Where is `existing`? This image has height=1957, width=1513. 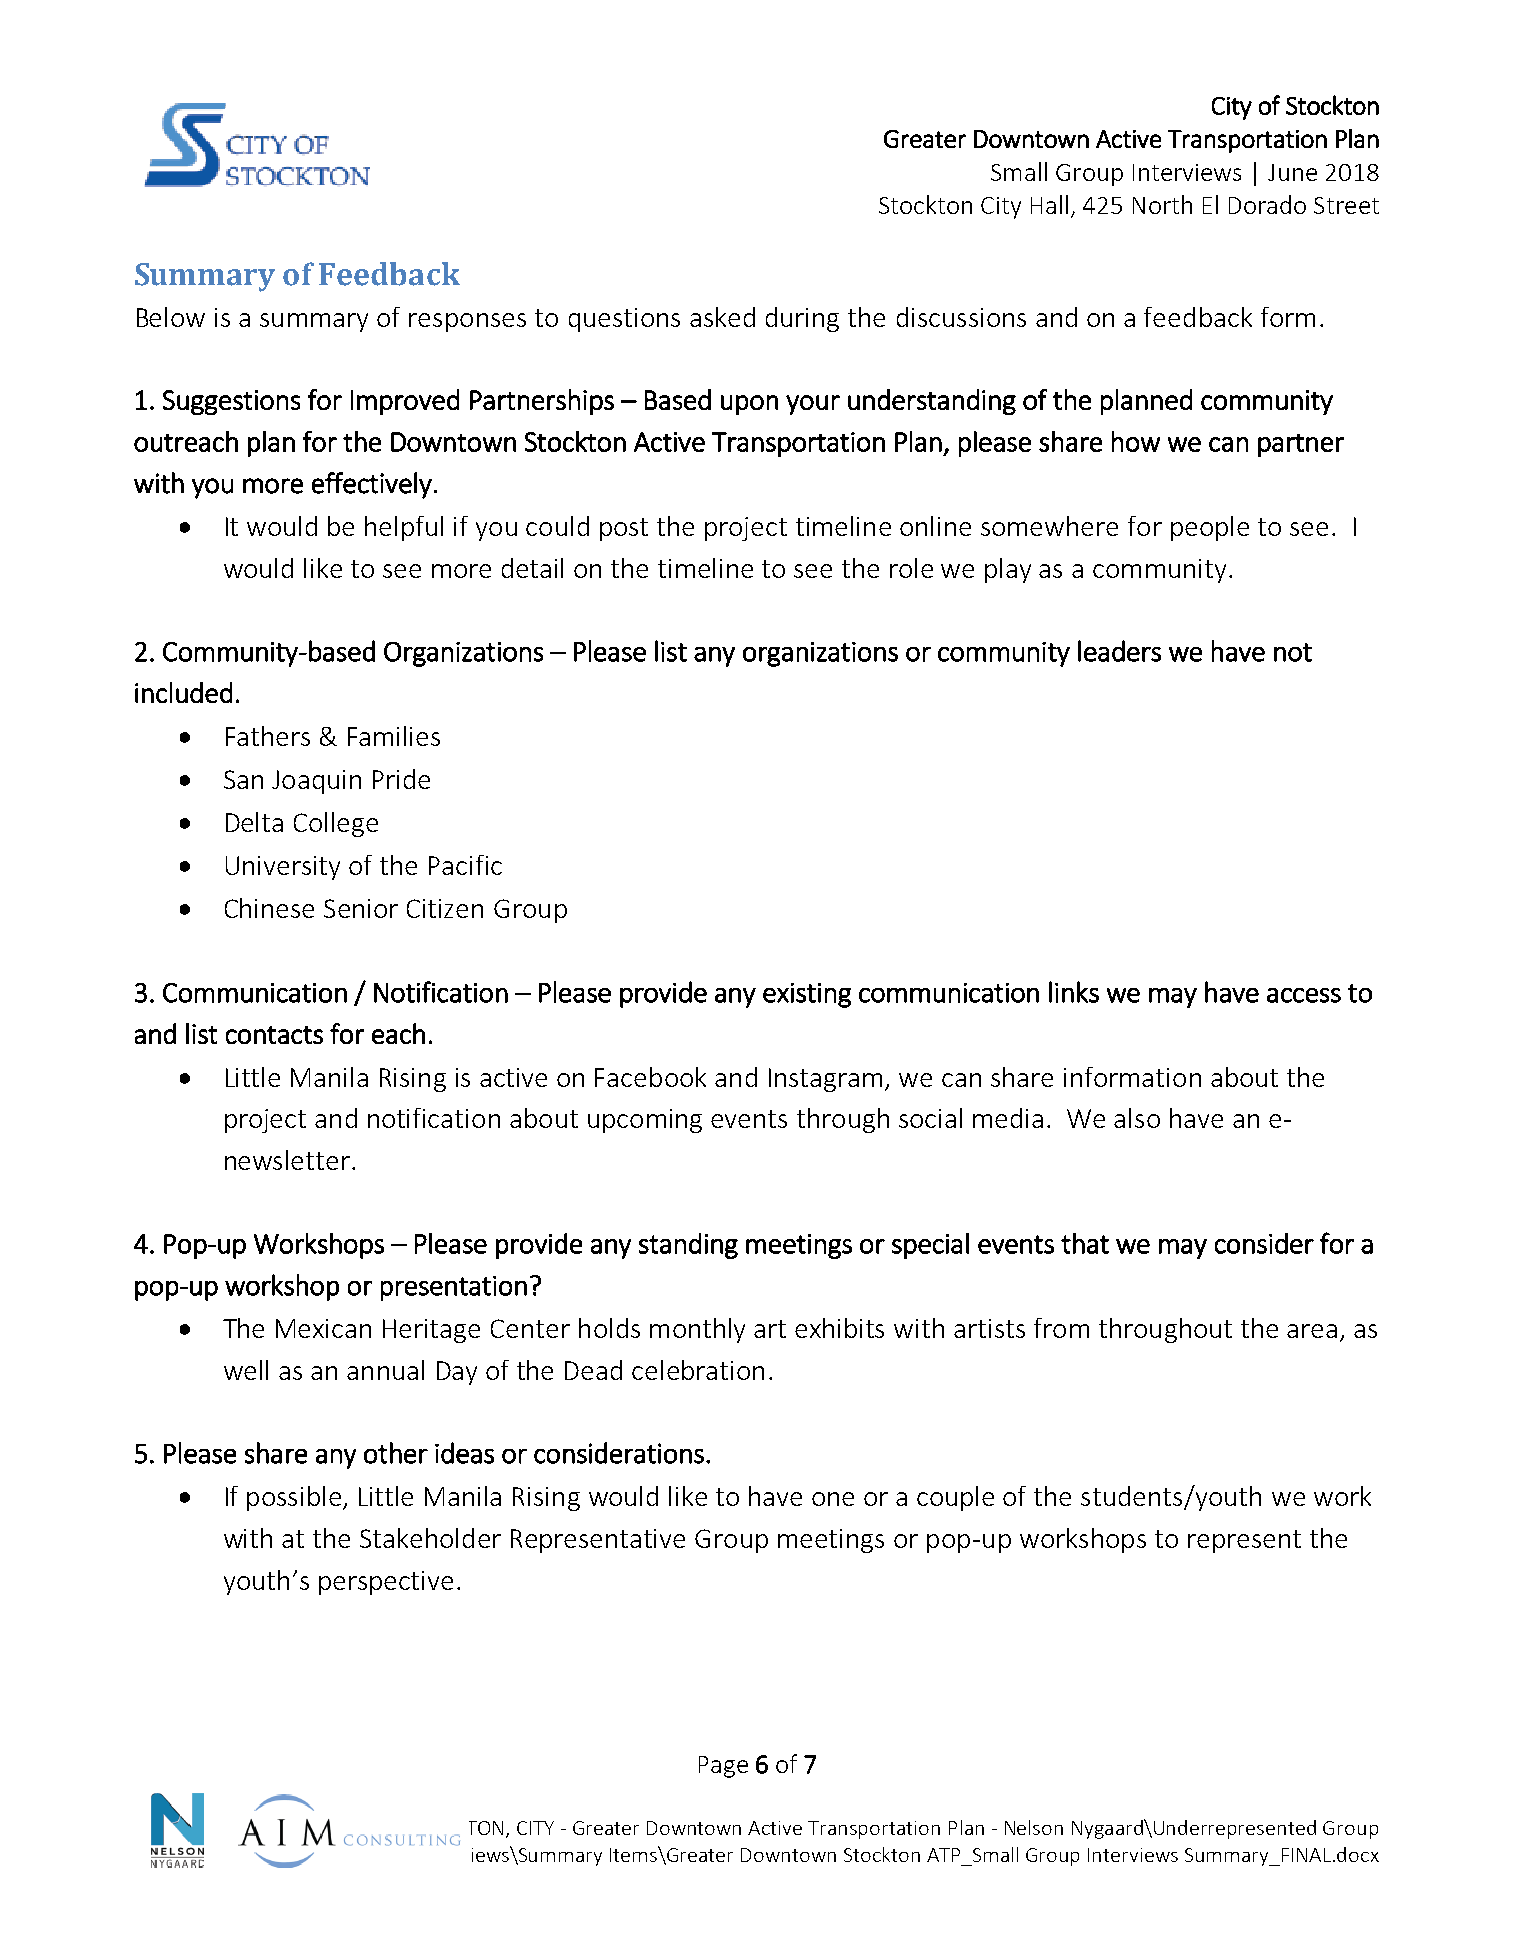 existing is located at coordinates (807, 995).
